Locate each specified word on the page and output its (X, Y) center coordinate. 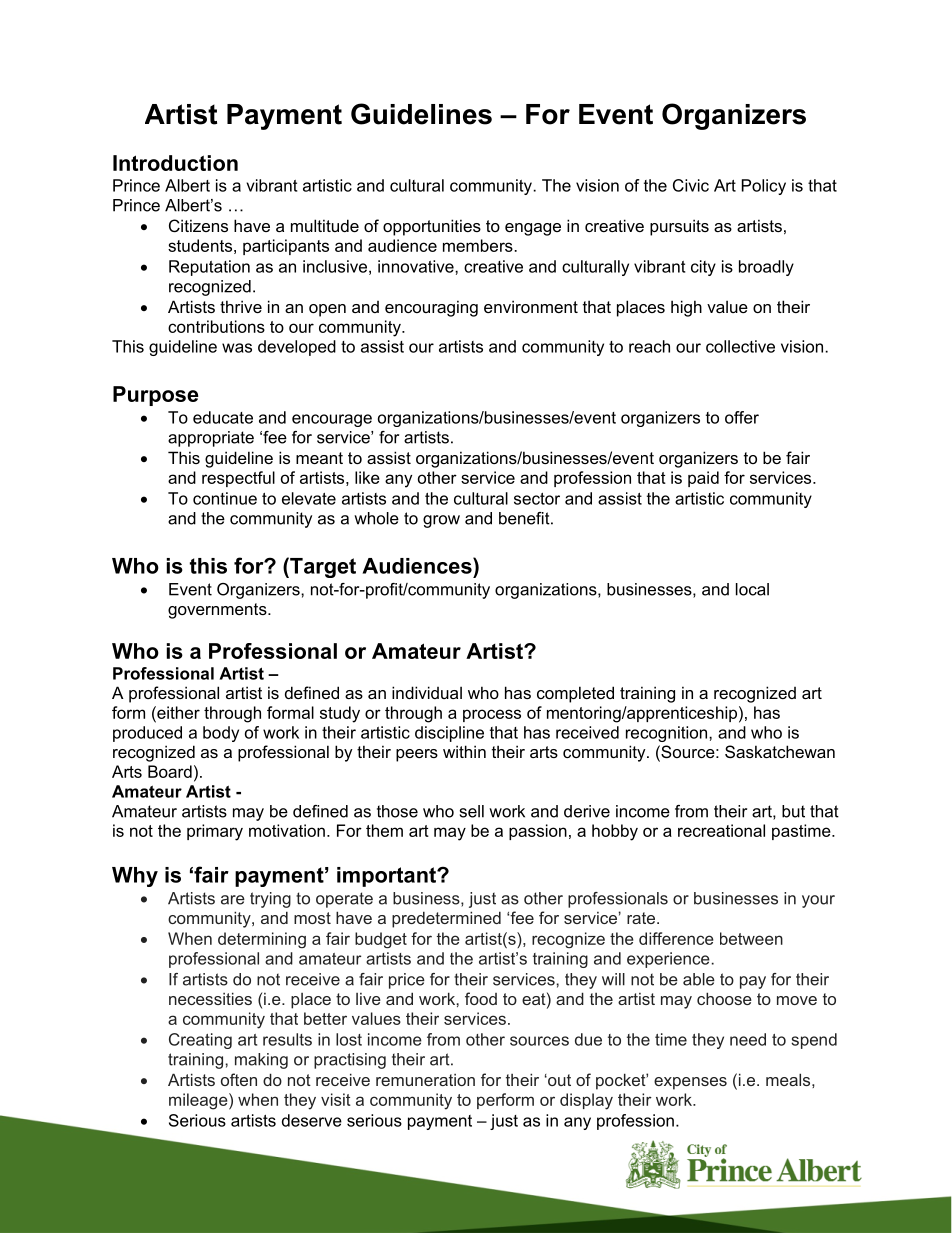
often (239, 1079)
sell (472, 811)
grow (441, 521)
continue (225, 498)
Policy (764, 187)
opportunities (432, 227)
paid (703, 479)
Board (170, 771)
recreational (721, 830)
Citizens (198, 225)
